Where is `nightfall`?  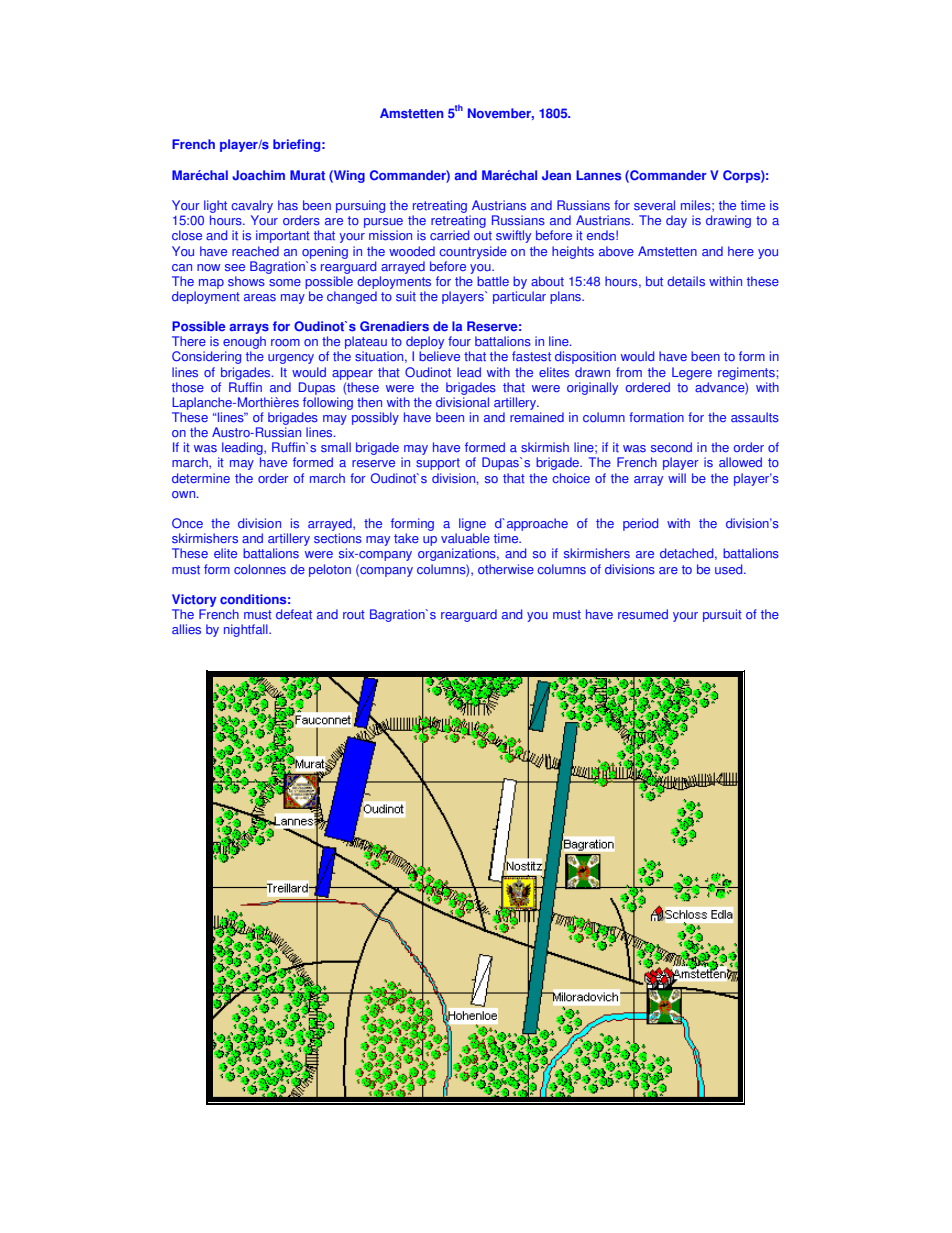 nightfall is located at coordinates (247, 630).
